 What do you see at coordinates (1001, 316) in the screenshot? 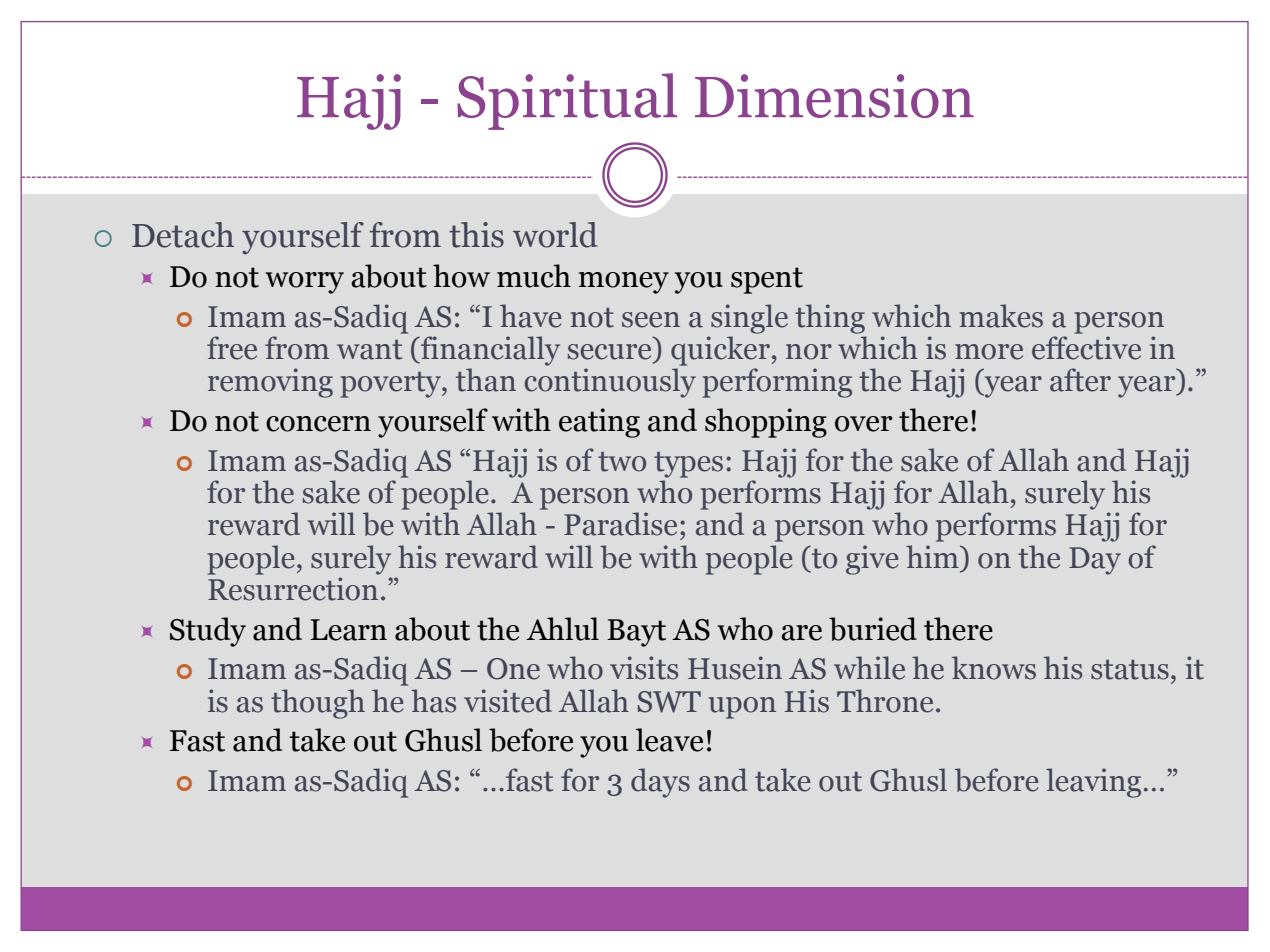
I see `makes` at bounding box center [1001, 316].
